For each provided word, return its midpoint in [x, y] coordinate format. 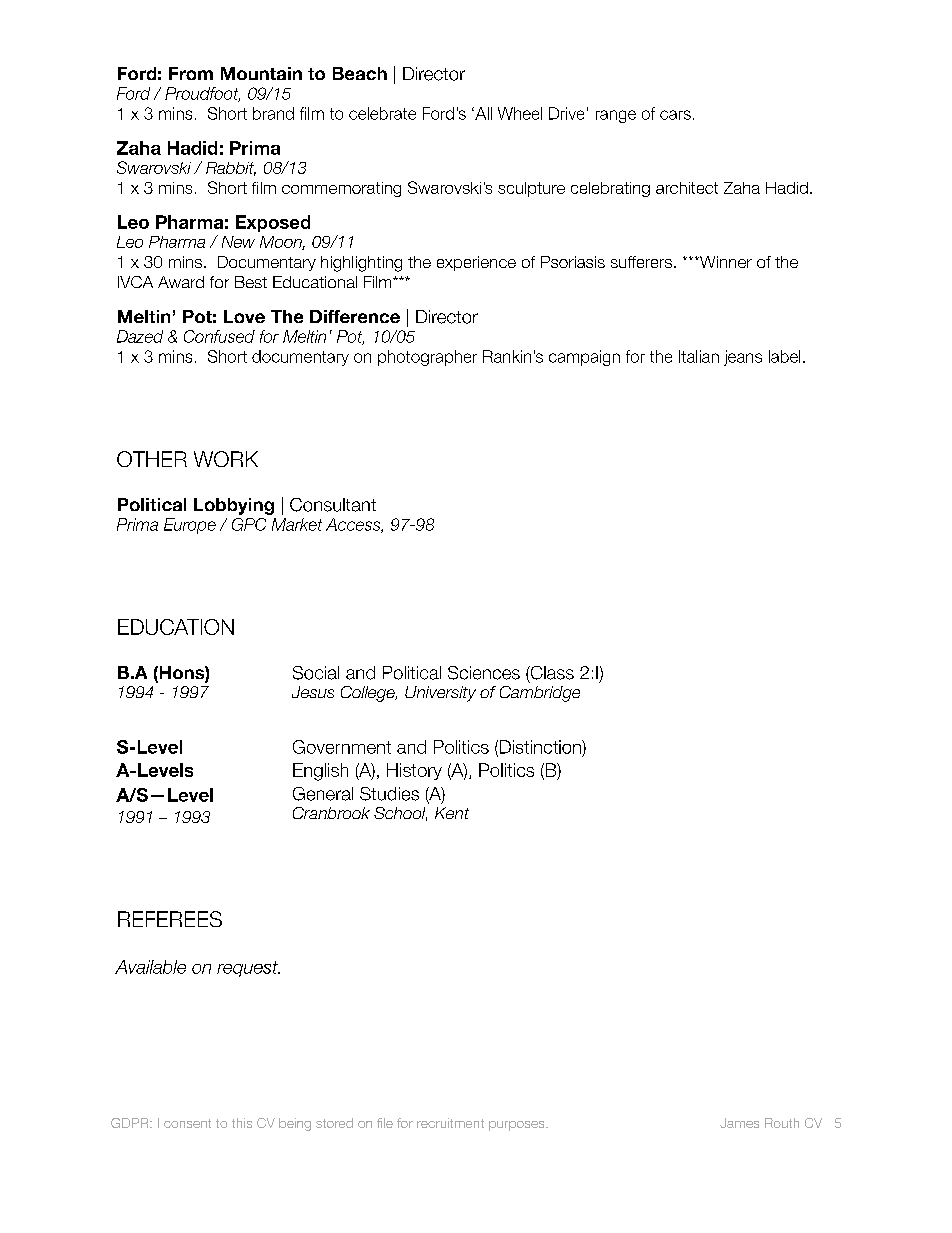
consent [187, 1123]
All [482, 113]
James [739, 1123]
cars [675, 115]
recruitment [450, 1123]
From [191, 73]
